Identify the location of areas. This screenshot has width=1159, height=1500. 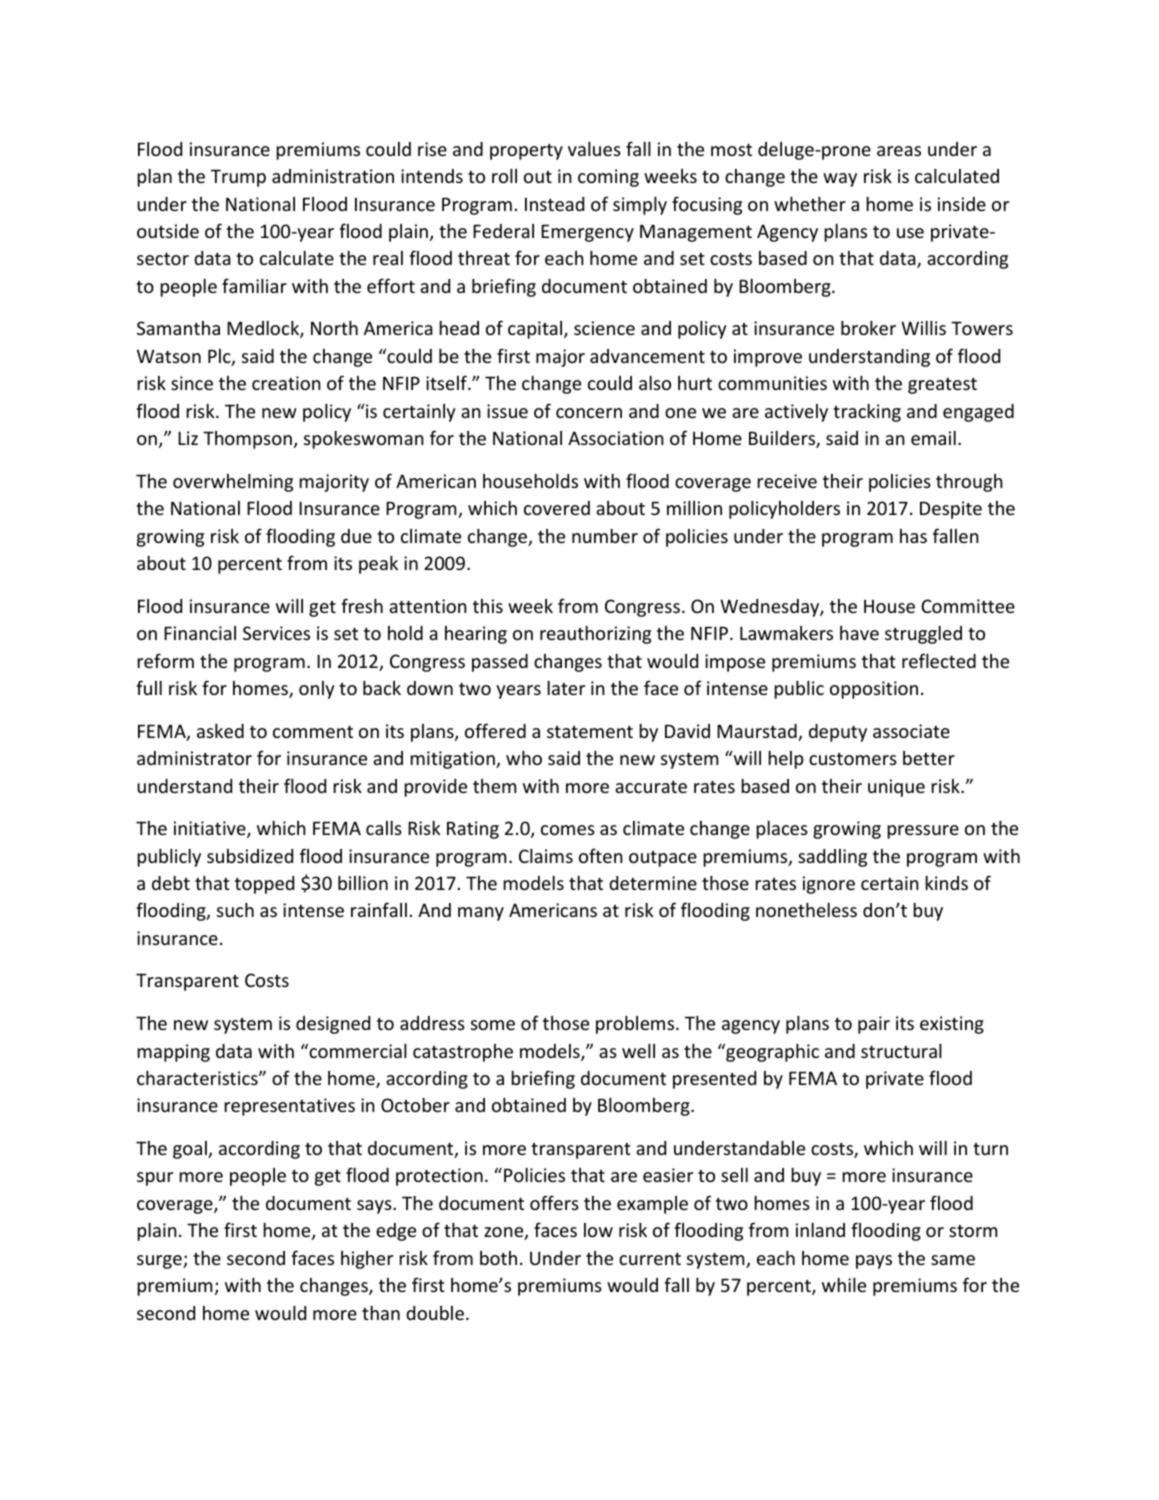
(899, 151).
